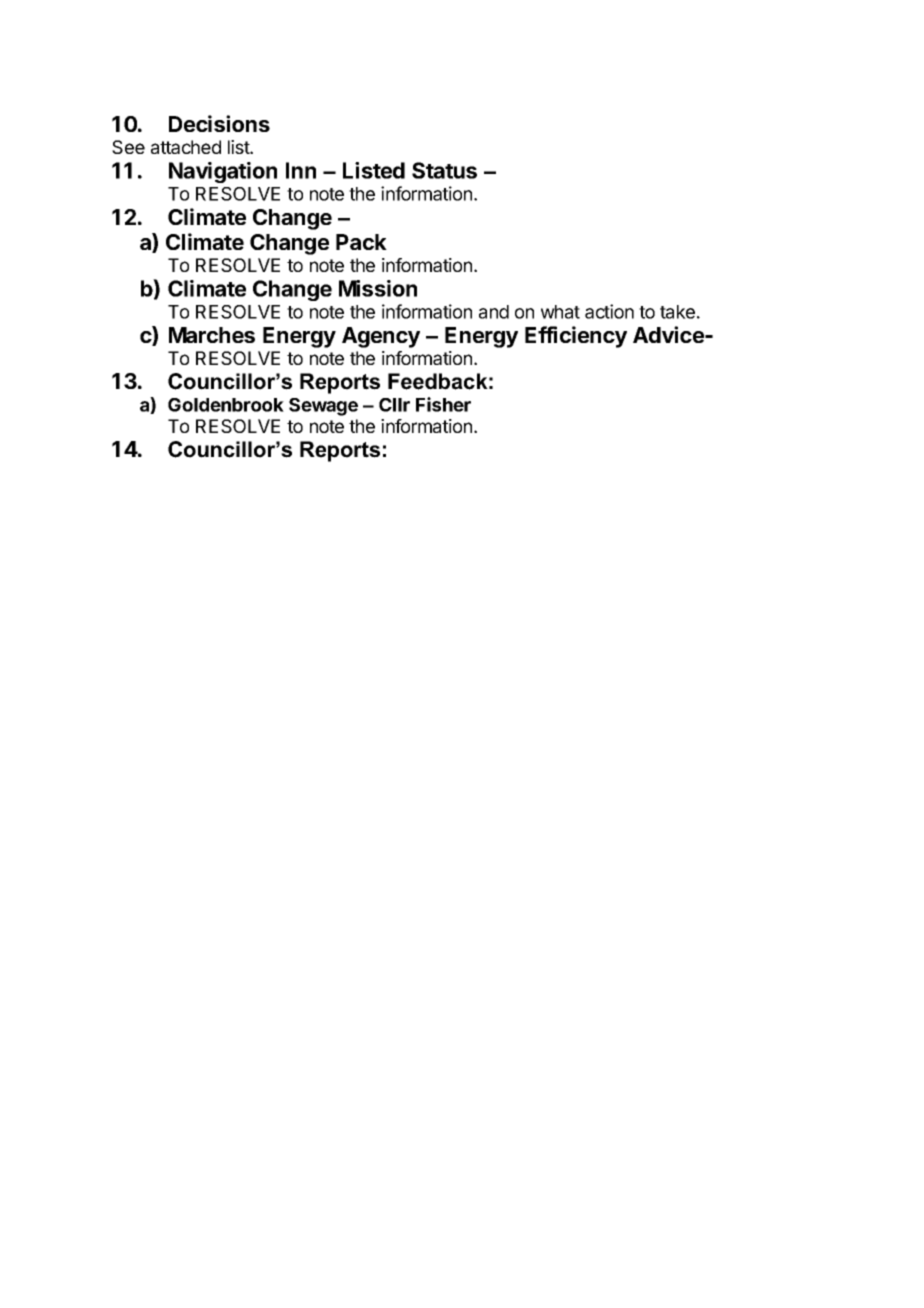 This screenshot has width=924, height=1308. Describe the element at coordinates (301, 170) in the screenshot. I see `Inn` at that location.
